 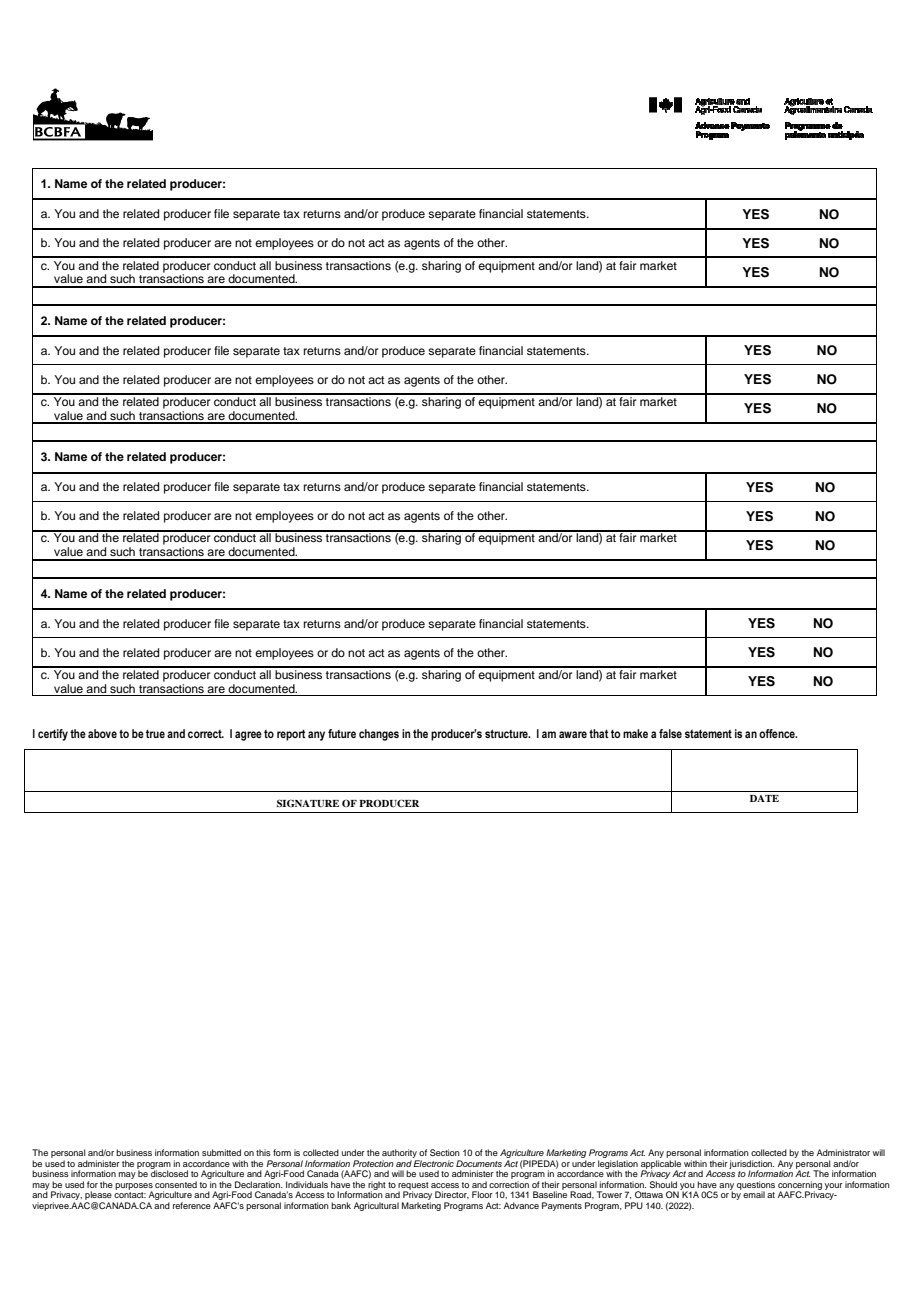 What do you see at coordinates (400, 1155) in the page?
I see `authority` at bounding box center [400, 1155].
